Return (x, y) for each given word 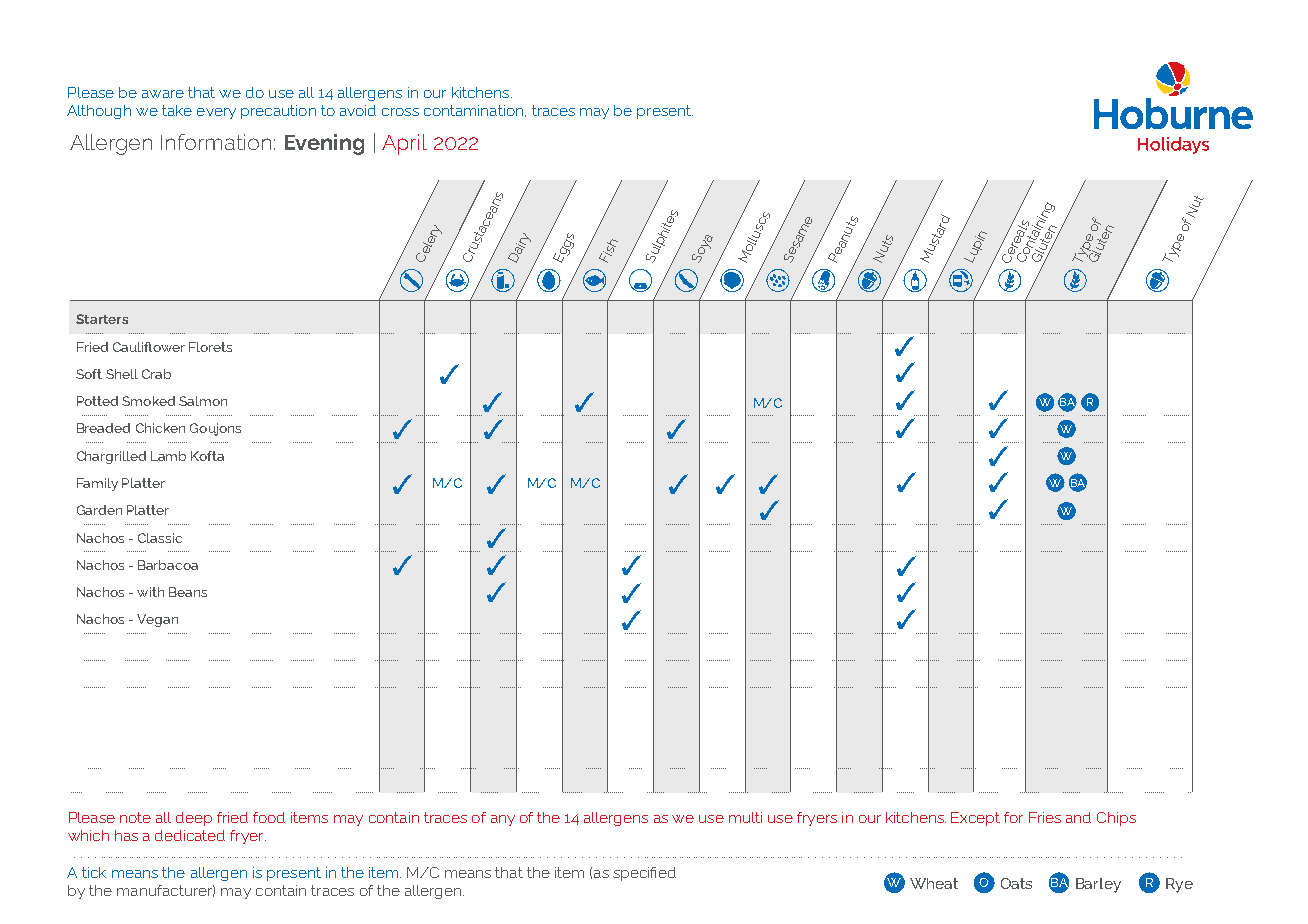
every (216, 113)
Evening (324, 144)
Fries (1045, 817)
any (503, 820)
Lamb (168, 456)
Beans (188, 592)
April (404, 144)
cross (400, 112)
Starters (102, 319)
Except (975, 819)
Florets (210, 347)
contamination (473, 110)
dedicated (190, 835)
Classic (160, 538)
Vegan (157, 620)
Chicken (160, 428)
